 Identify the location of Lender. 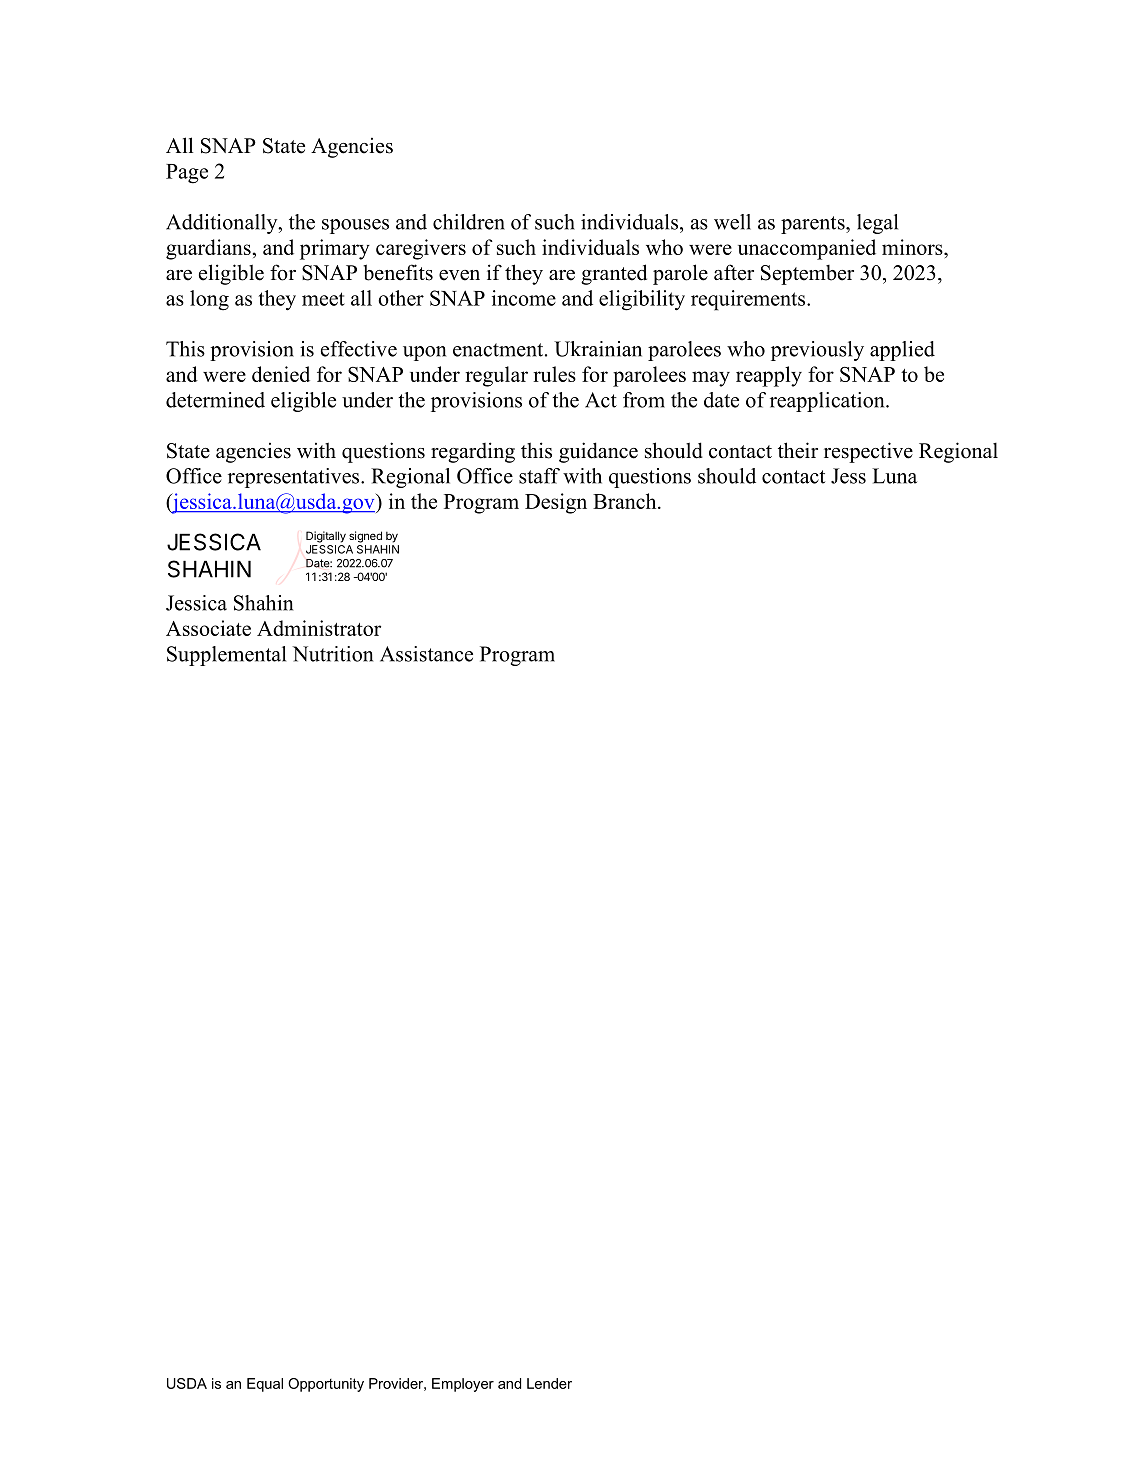
(549, 1383).
